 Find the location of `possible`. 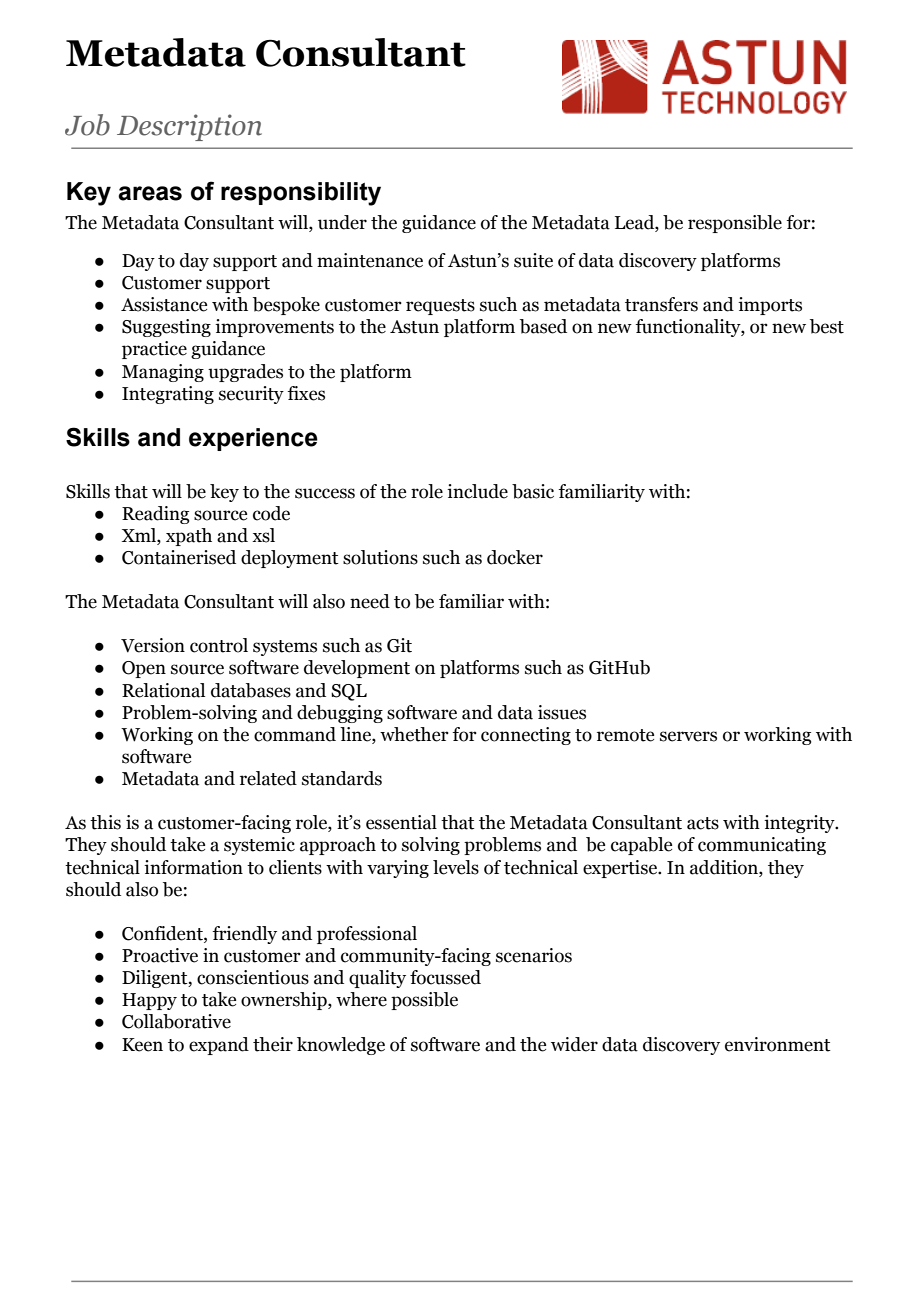

possible is located at coordinates (424, 1001).
